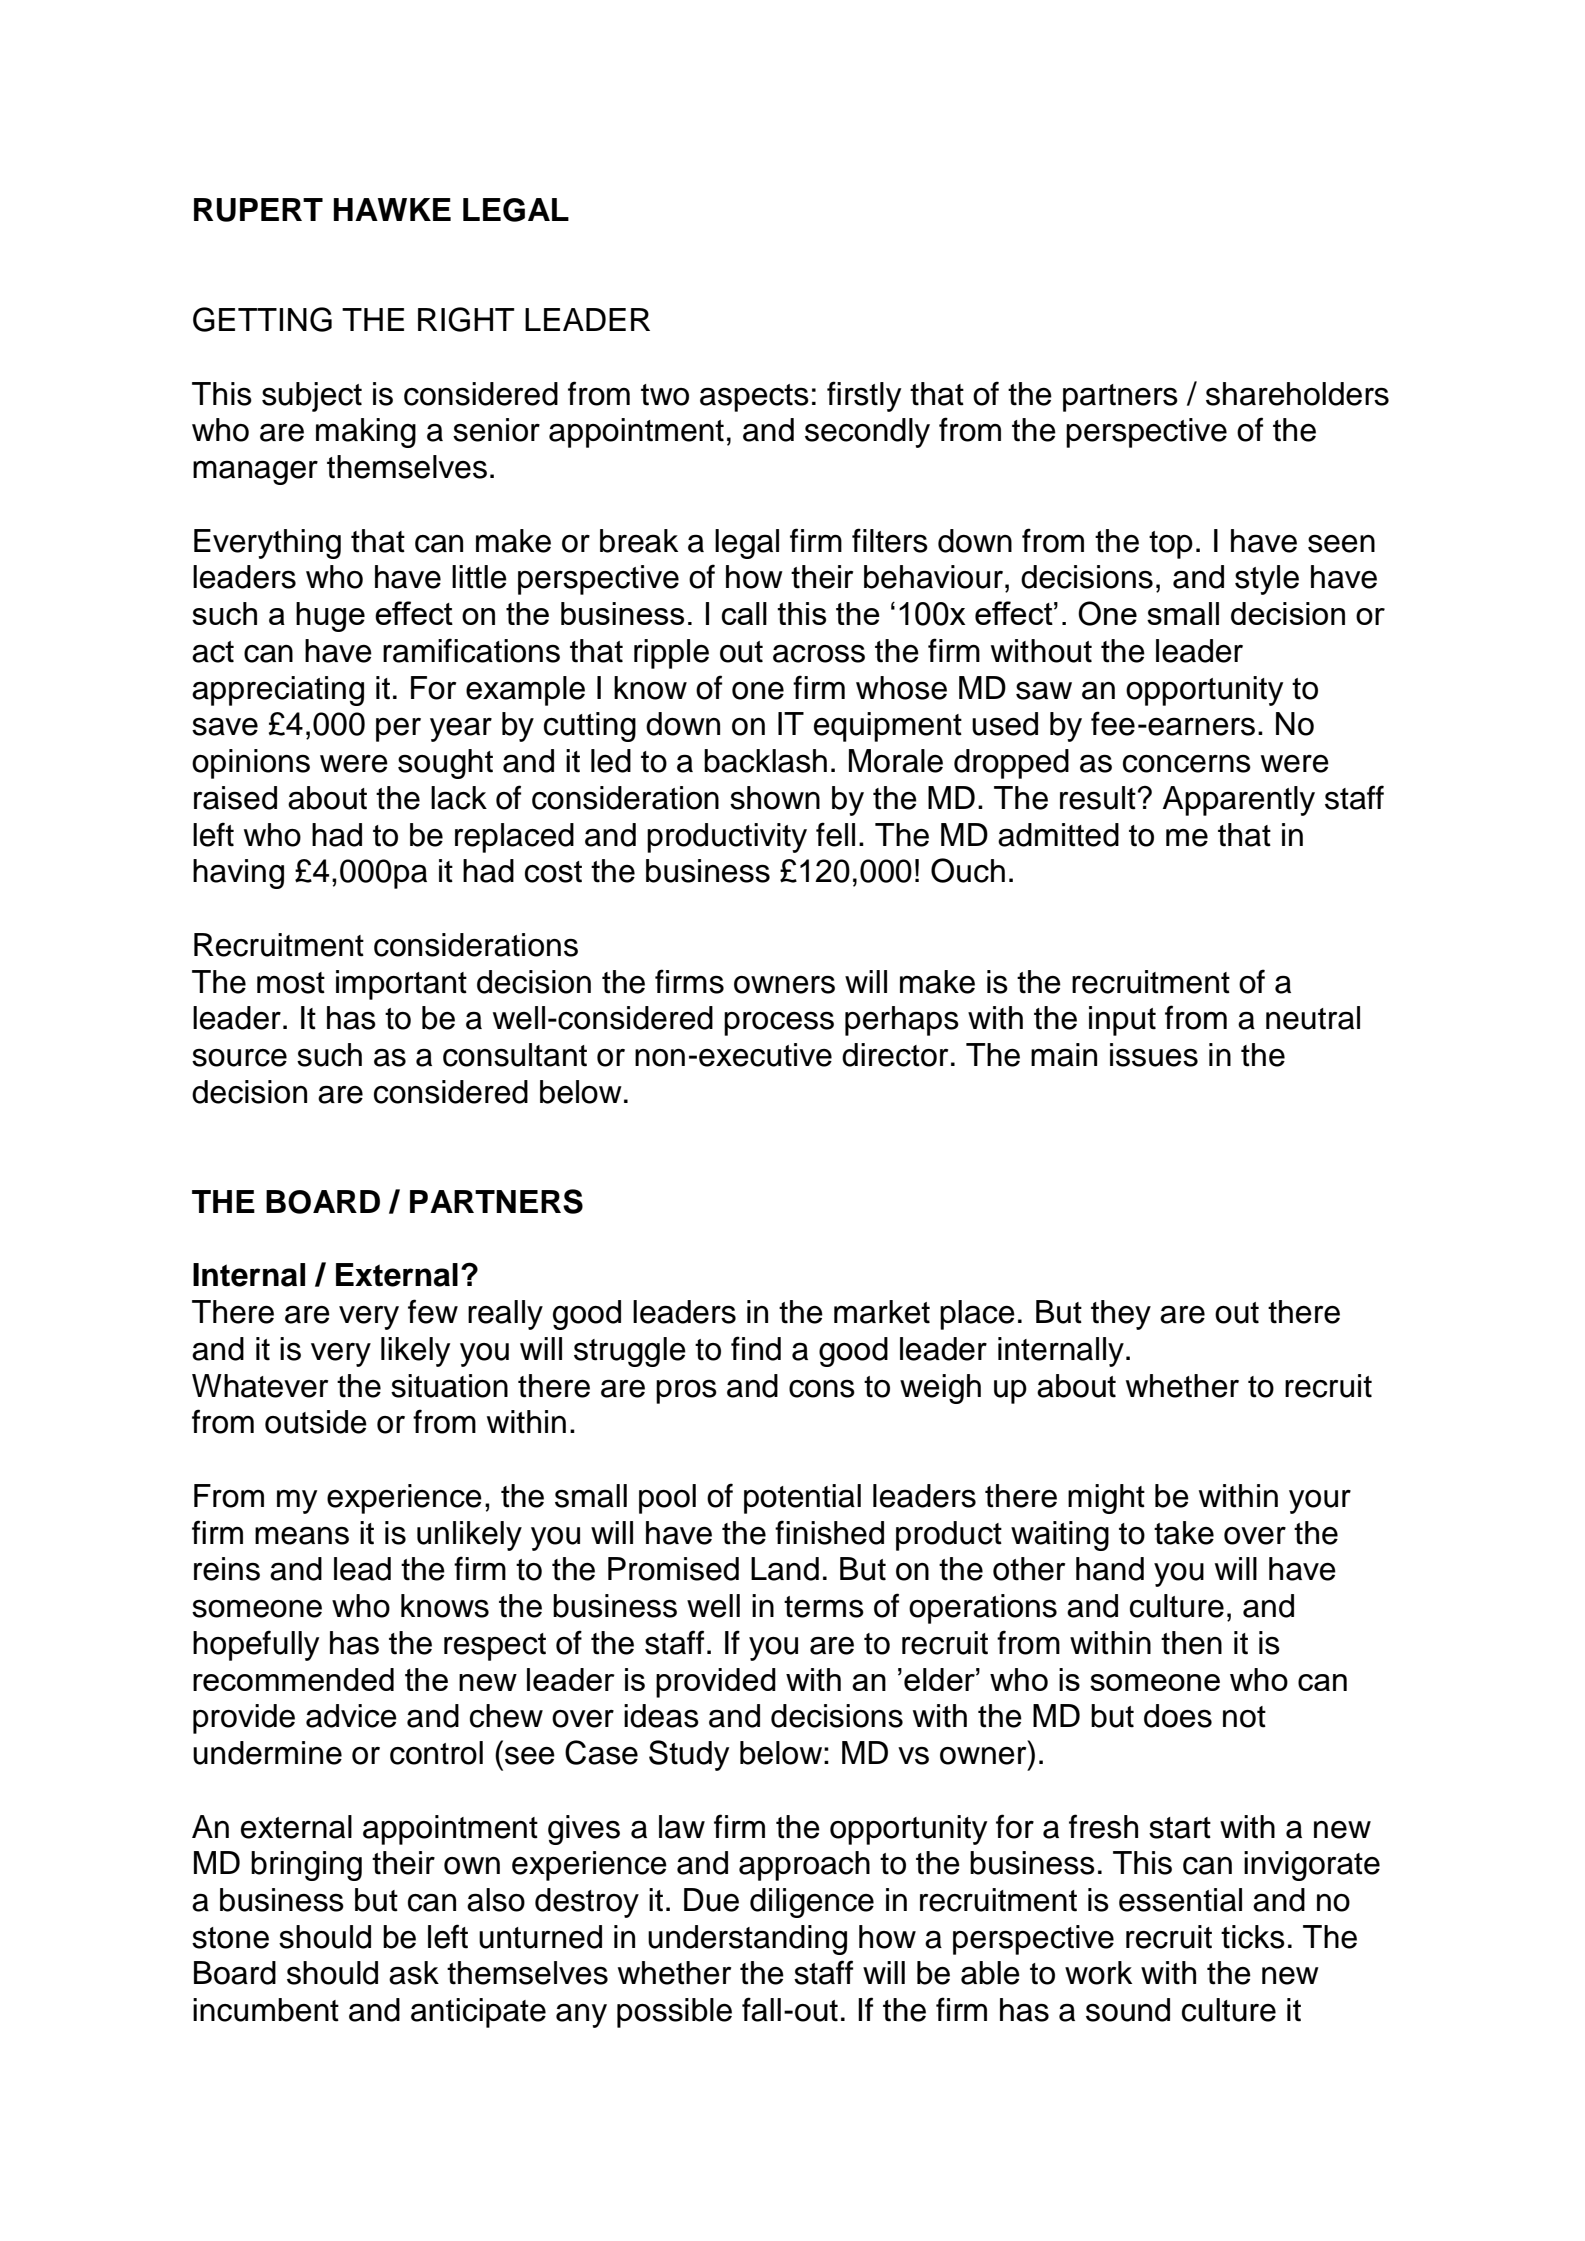 This screenshot has height=2241, width=1585. What do you see at coordinates (414, 1973) in the screenshot?
I see `ask` at bounding box center [414, 1973].
